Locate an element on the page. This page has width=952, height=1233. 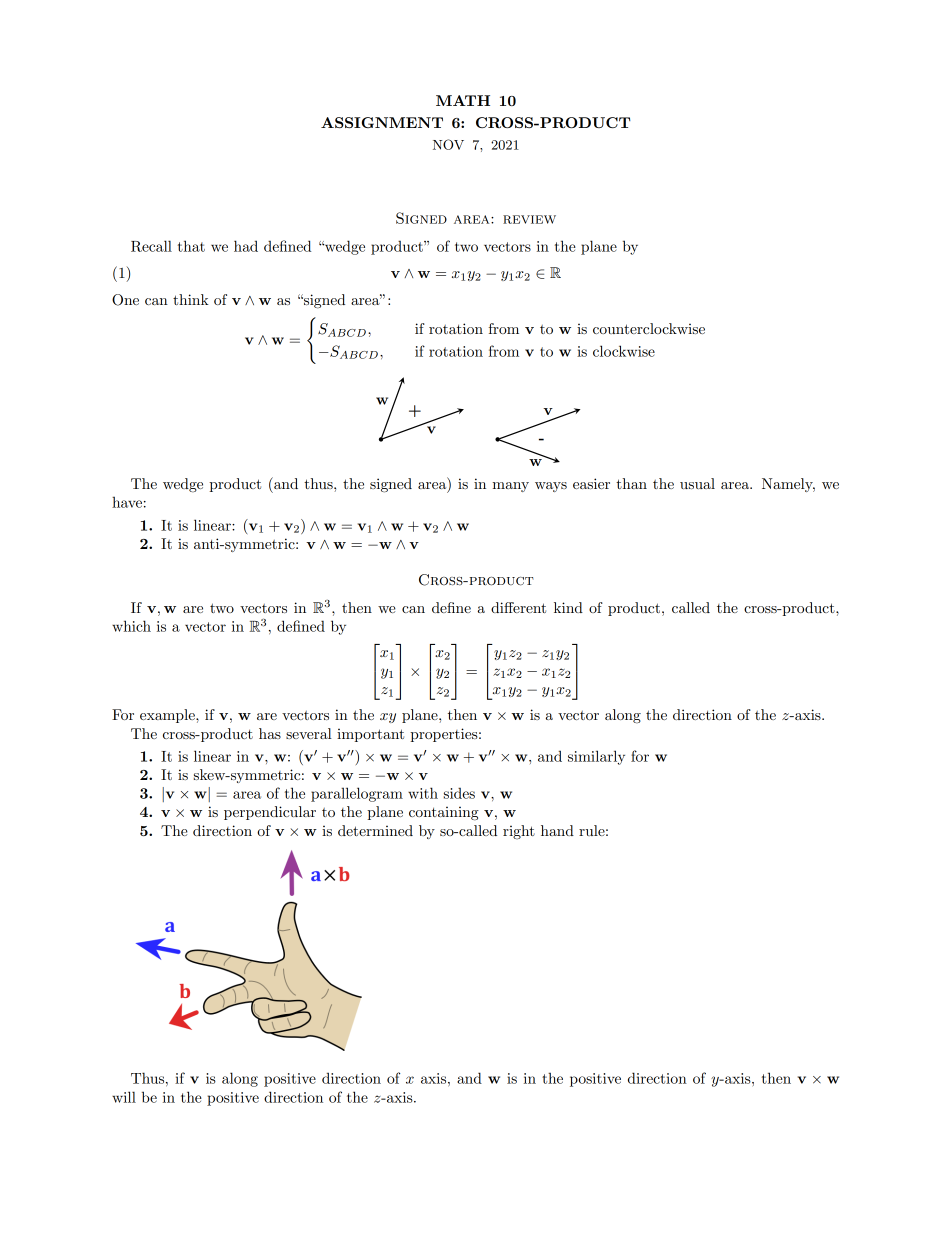
ASSIGNMENT is located at coordinates (382, 122).
